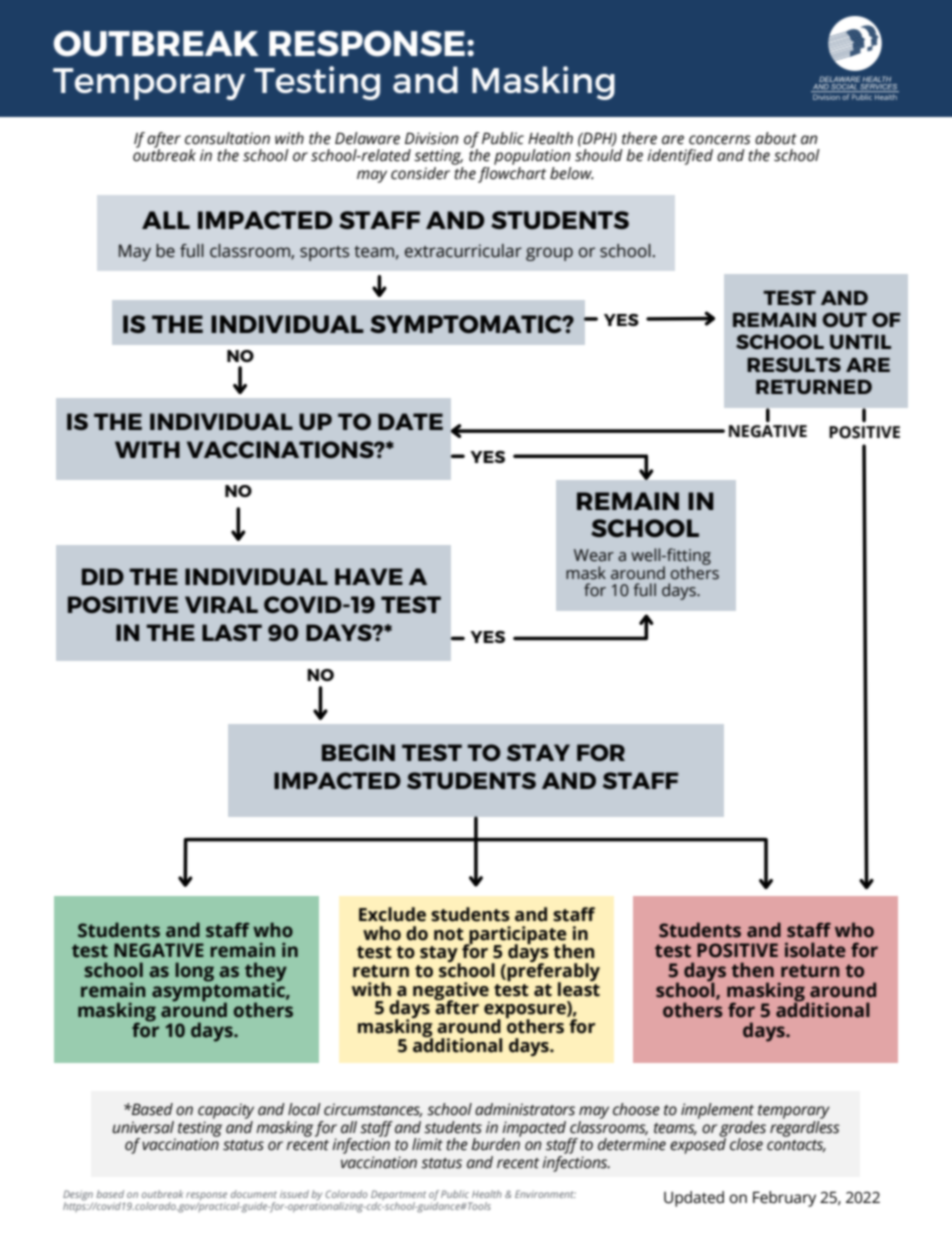 This image has width=952, height=1233. I want to click on LAST, so click(232, 632).
